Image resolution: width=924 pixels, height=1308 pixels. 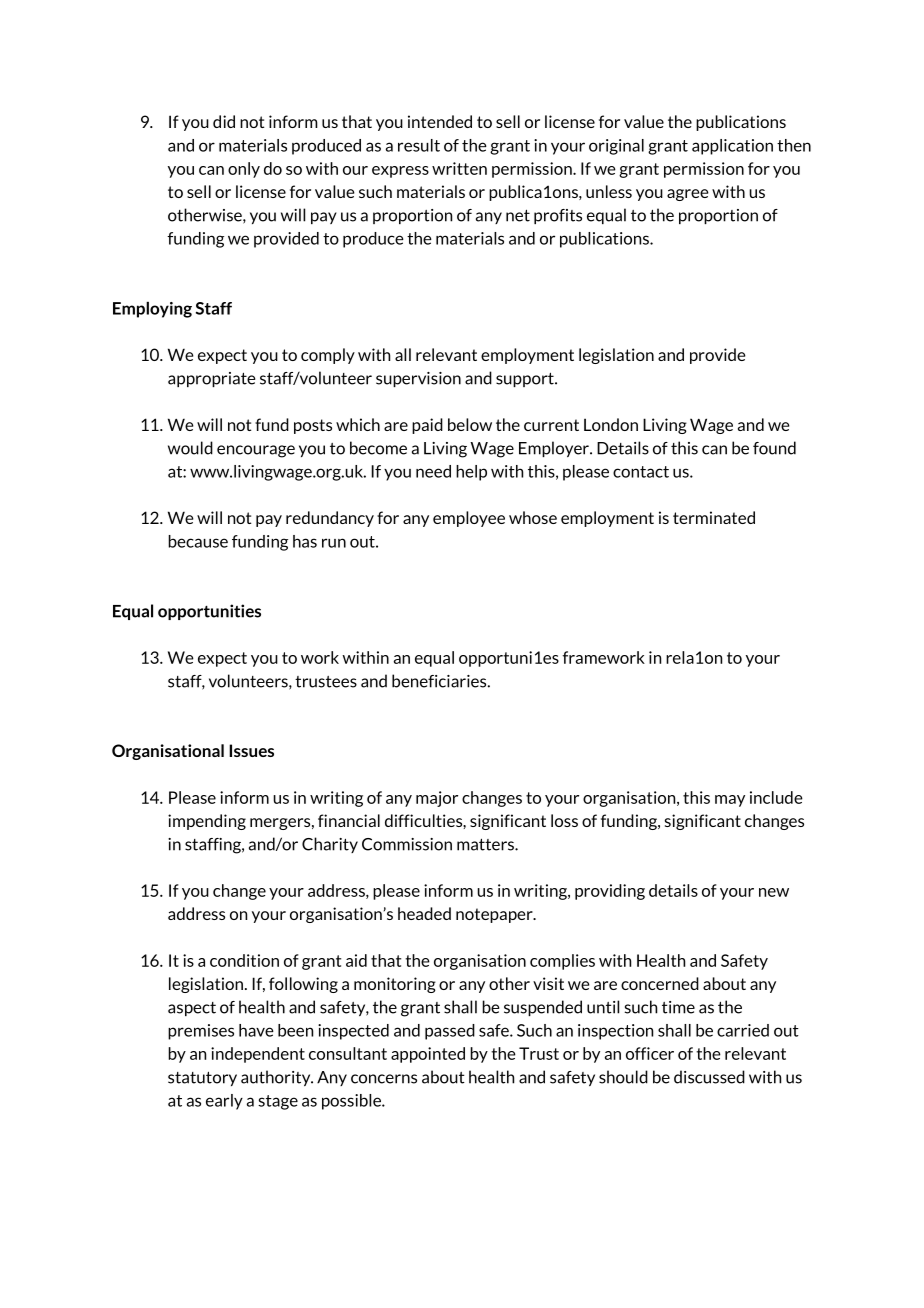 What do you see at coordinates (198, 541) in the screenshot?
I see `because` at bounding box center [198, 541].
